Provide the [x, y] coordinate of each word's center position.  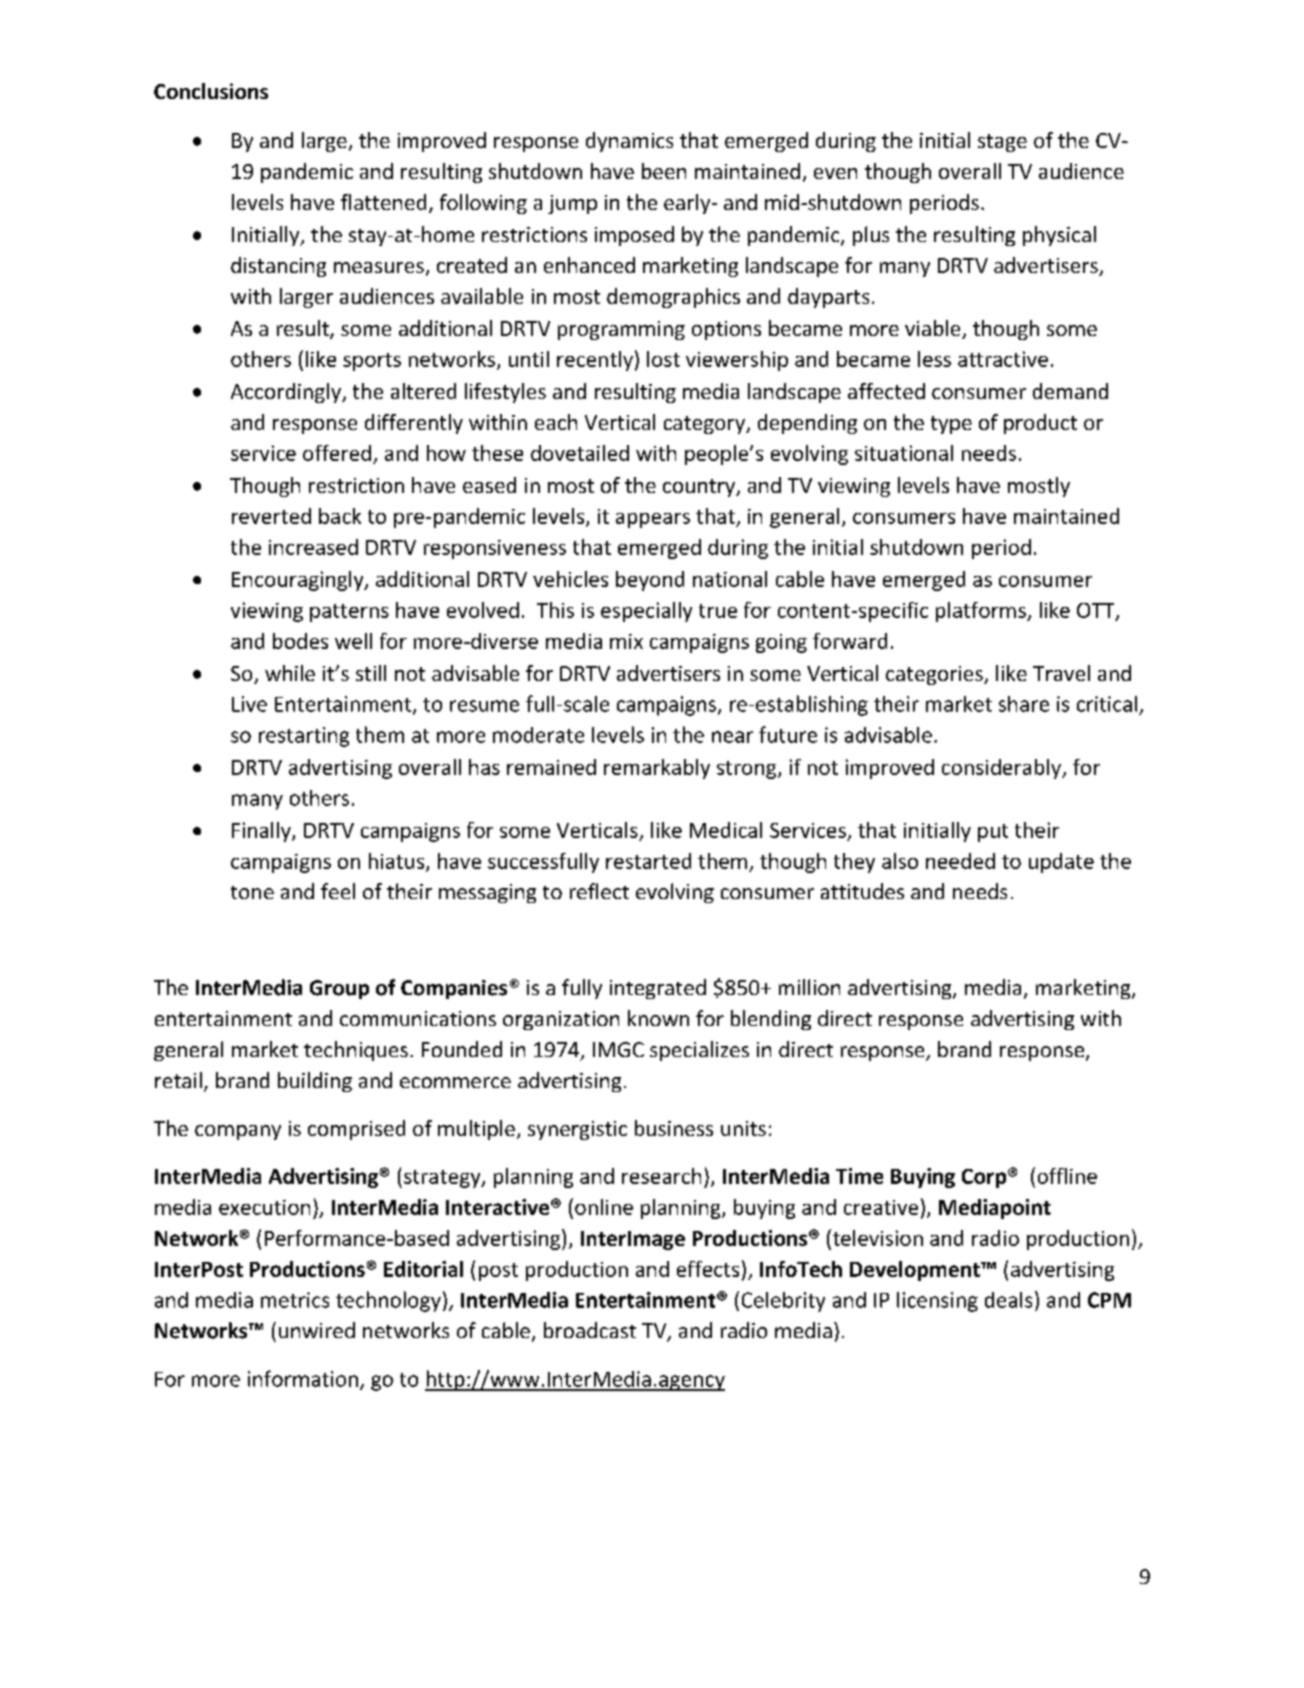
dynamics [629, 142]
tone [252, 892]
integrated [658, 989]
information [303, 1378]
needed [960, 861]
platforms [982, 612]
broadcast [590, 1330]
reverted [271, 516]
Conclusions [211, 91]
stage [1002, 143]
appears [653, 520]
